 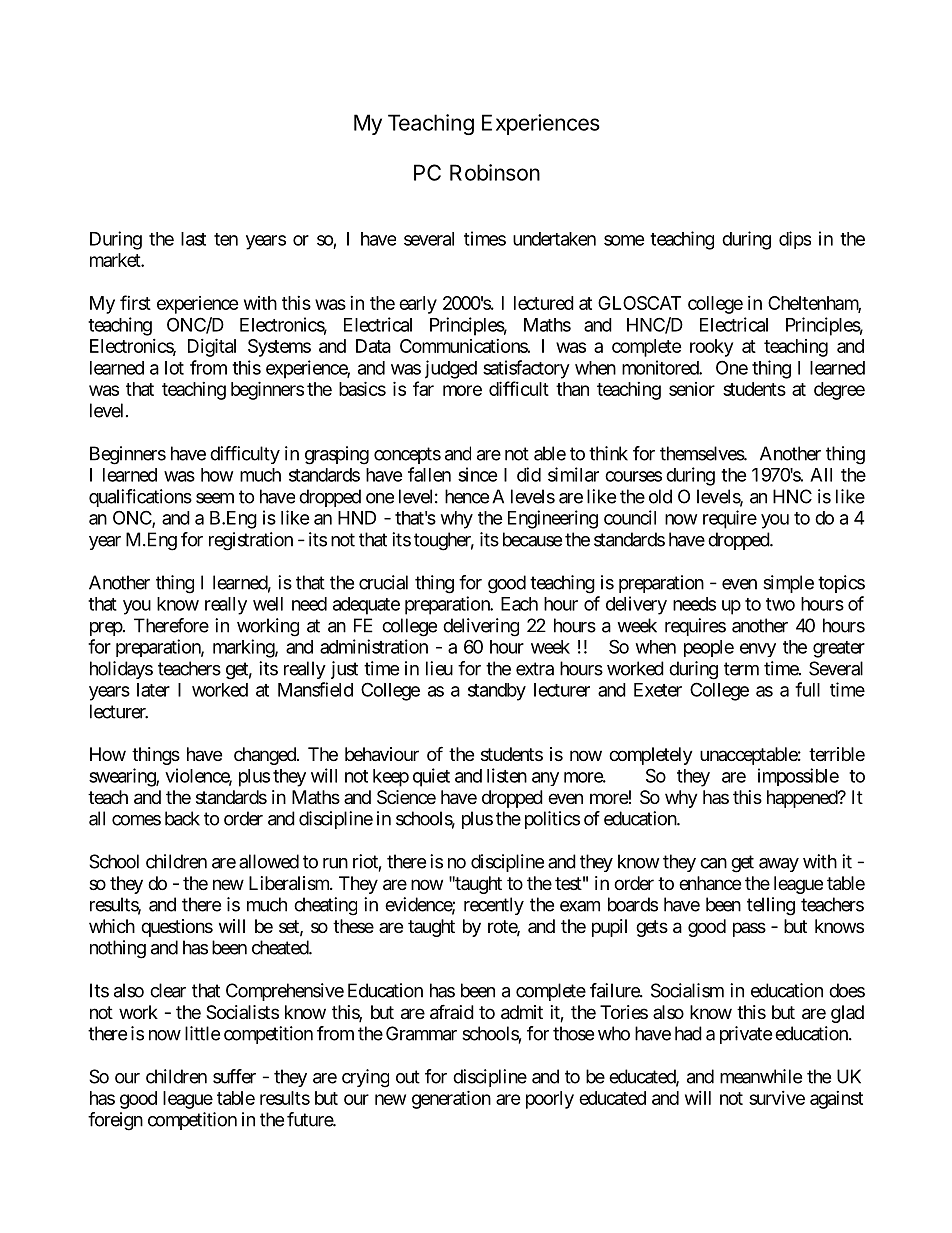 What do you see at coordinates (234, 1076) in the page?
I see `suffer` at bounding box center [234, 1076].
